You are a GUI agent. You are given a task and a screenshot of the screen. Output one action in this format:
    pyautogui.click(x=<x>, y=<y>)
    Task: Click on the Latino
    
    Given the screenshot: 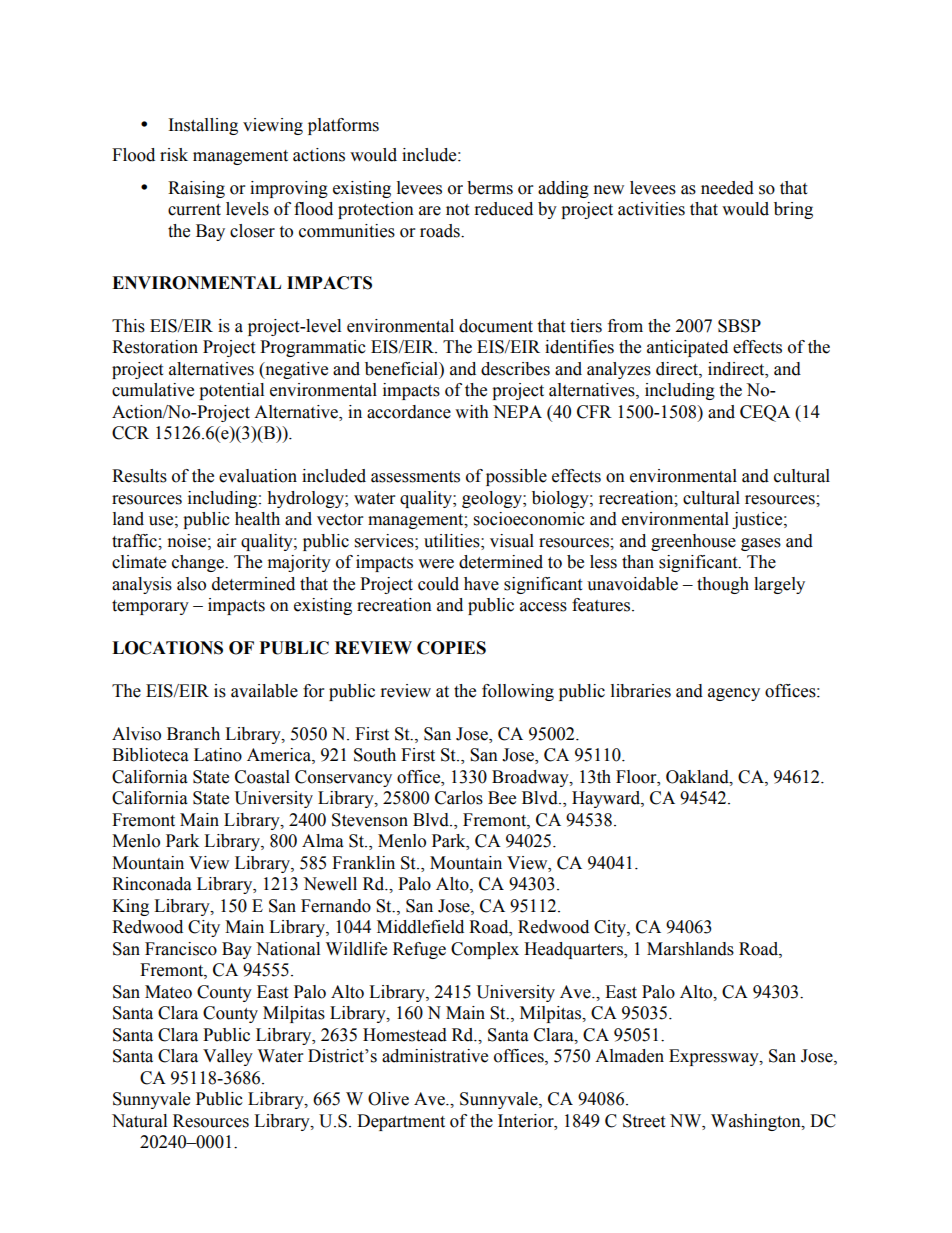 What is the action you would take?
    pyautogui.click(x=218, y=755)
